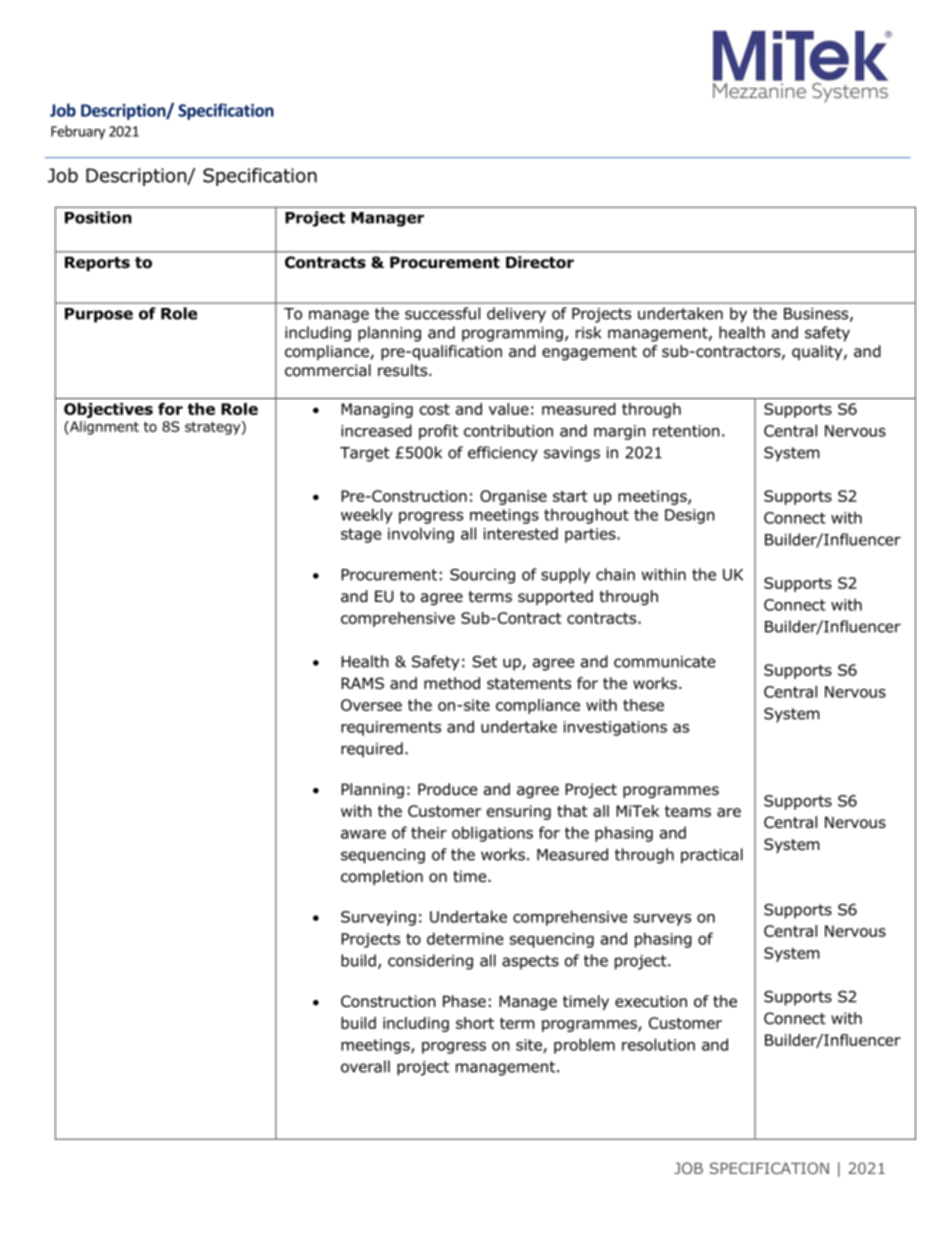  What do you see at coordinates (589, 353) in the image?
I see `engagement` at bounding box center [589, 353].
